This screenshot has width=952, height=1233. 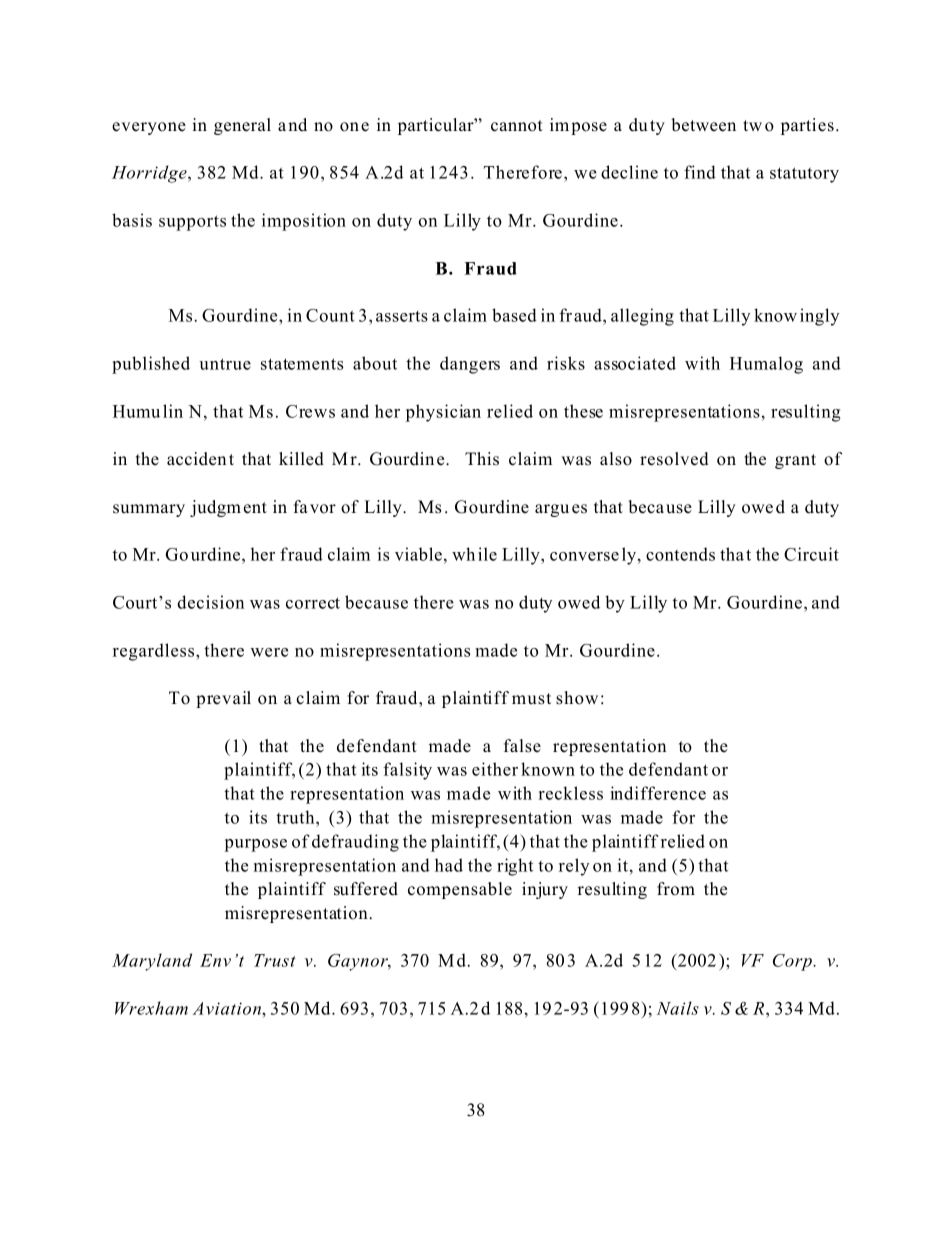 I want to click on viable, so click(x=418, y=554).
